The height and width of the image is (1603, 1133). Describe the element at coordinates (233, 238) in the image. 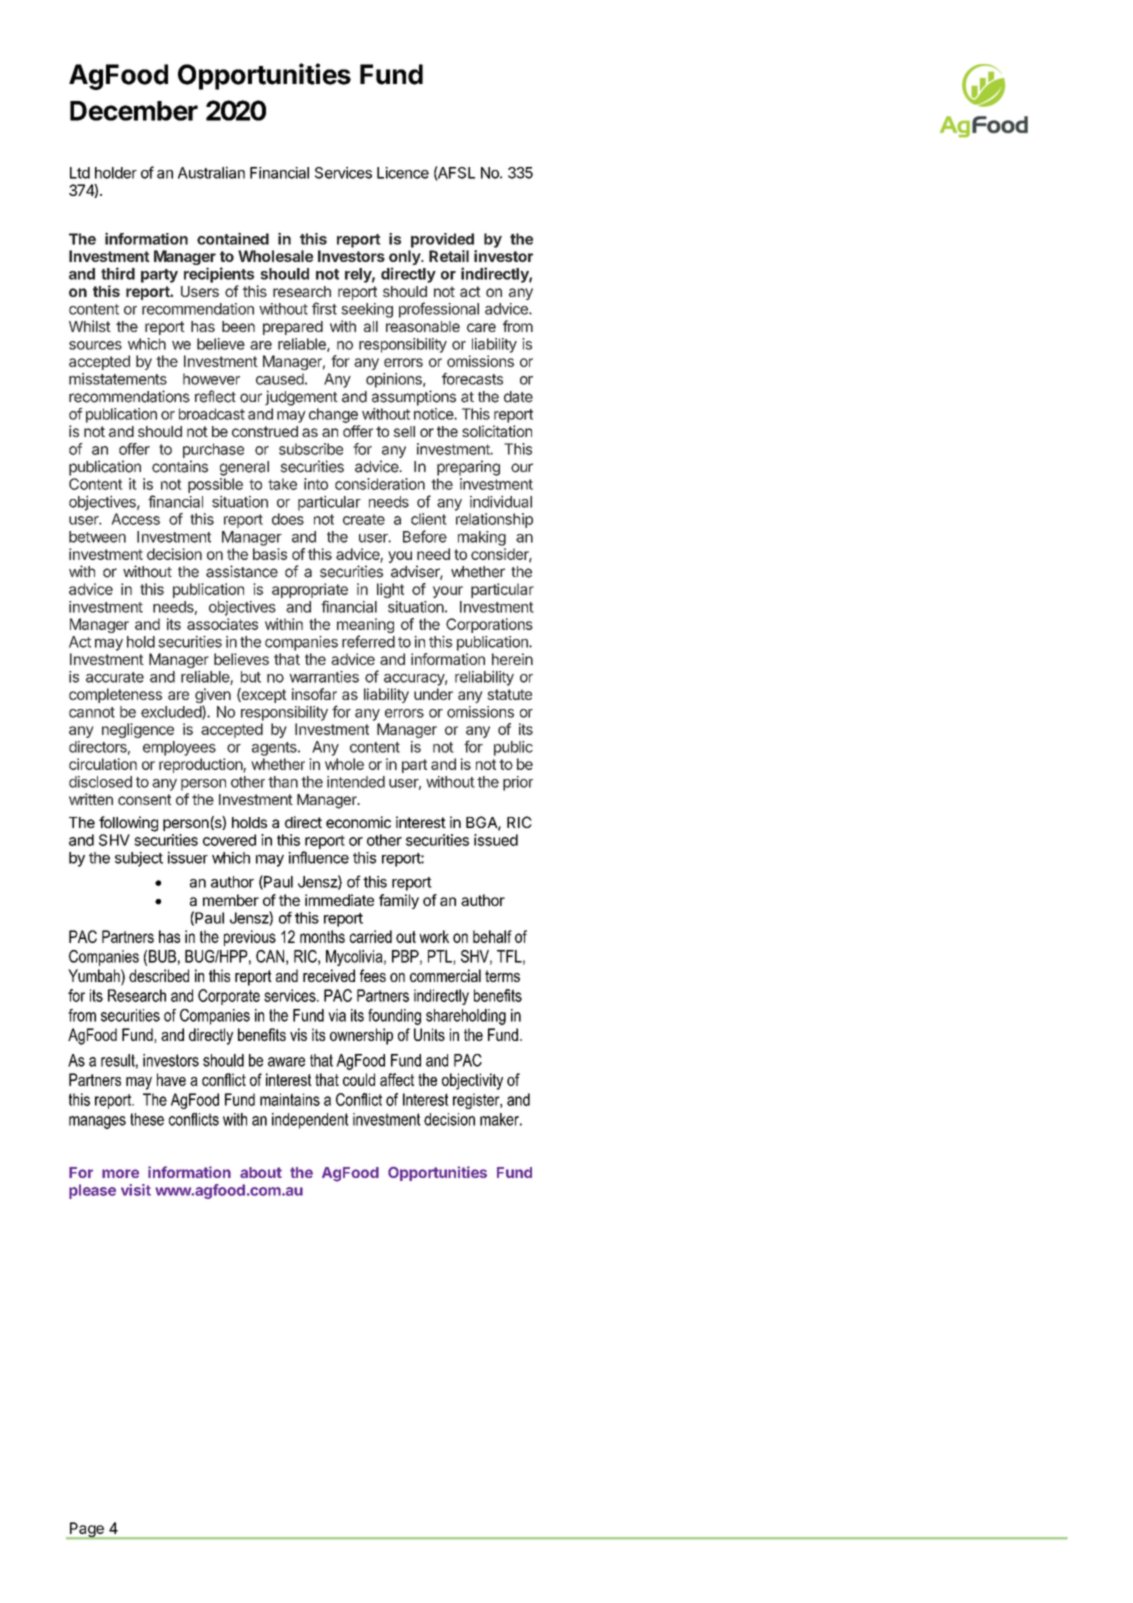

I see `contained` at that location.
